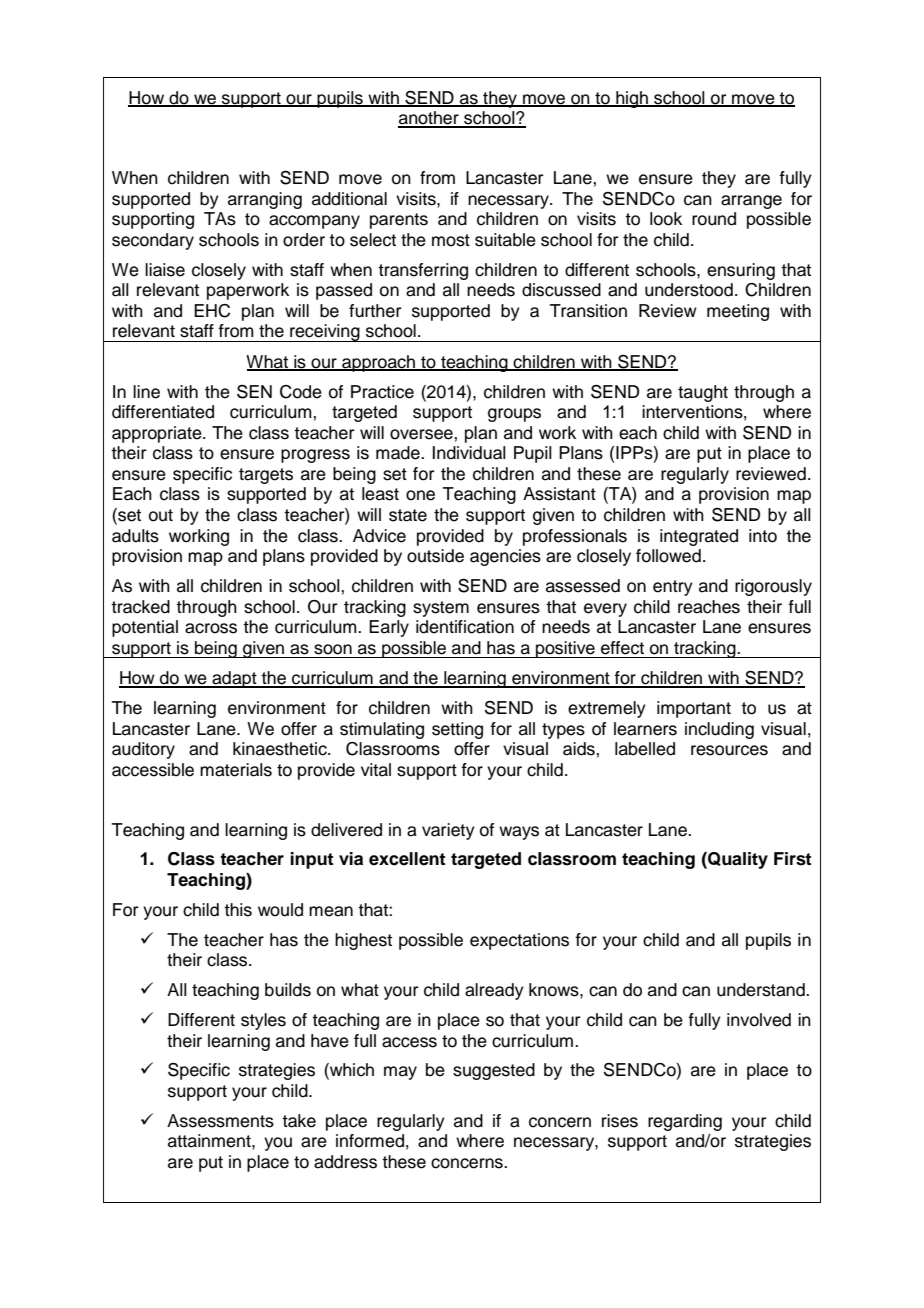  What do you see at coordinates (265, 200) in the screenshot?
I see `arranging` at bounding box center [265, 200].
